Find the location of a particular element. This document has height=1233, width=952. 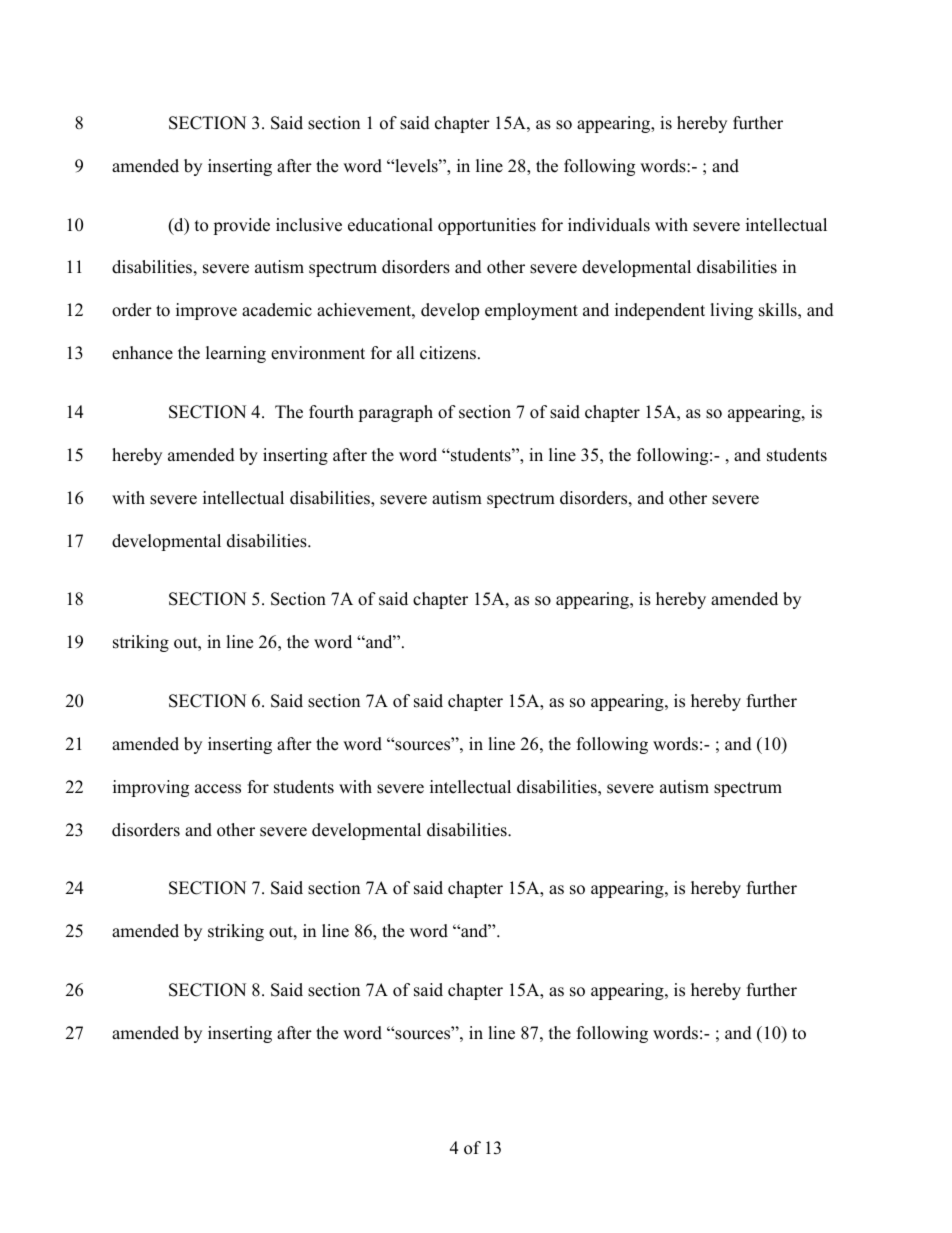

educational is located at coordinates (390, 225).
